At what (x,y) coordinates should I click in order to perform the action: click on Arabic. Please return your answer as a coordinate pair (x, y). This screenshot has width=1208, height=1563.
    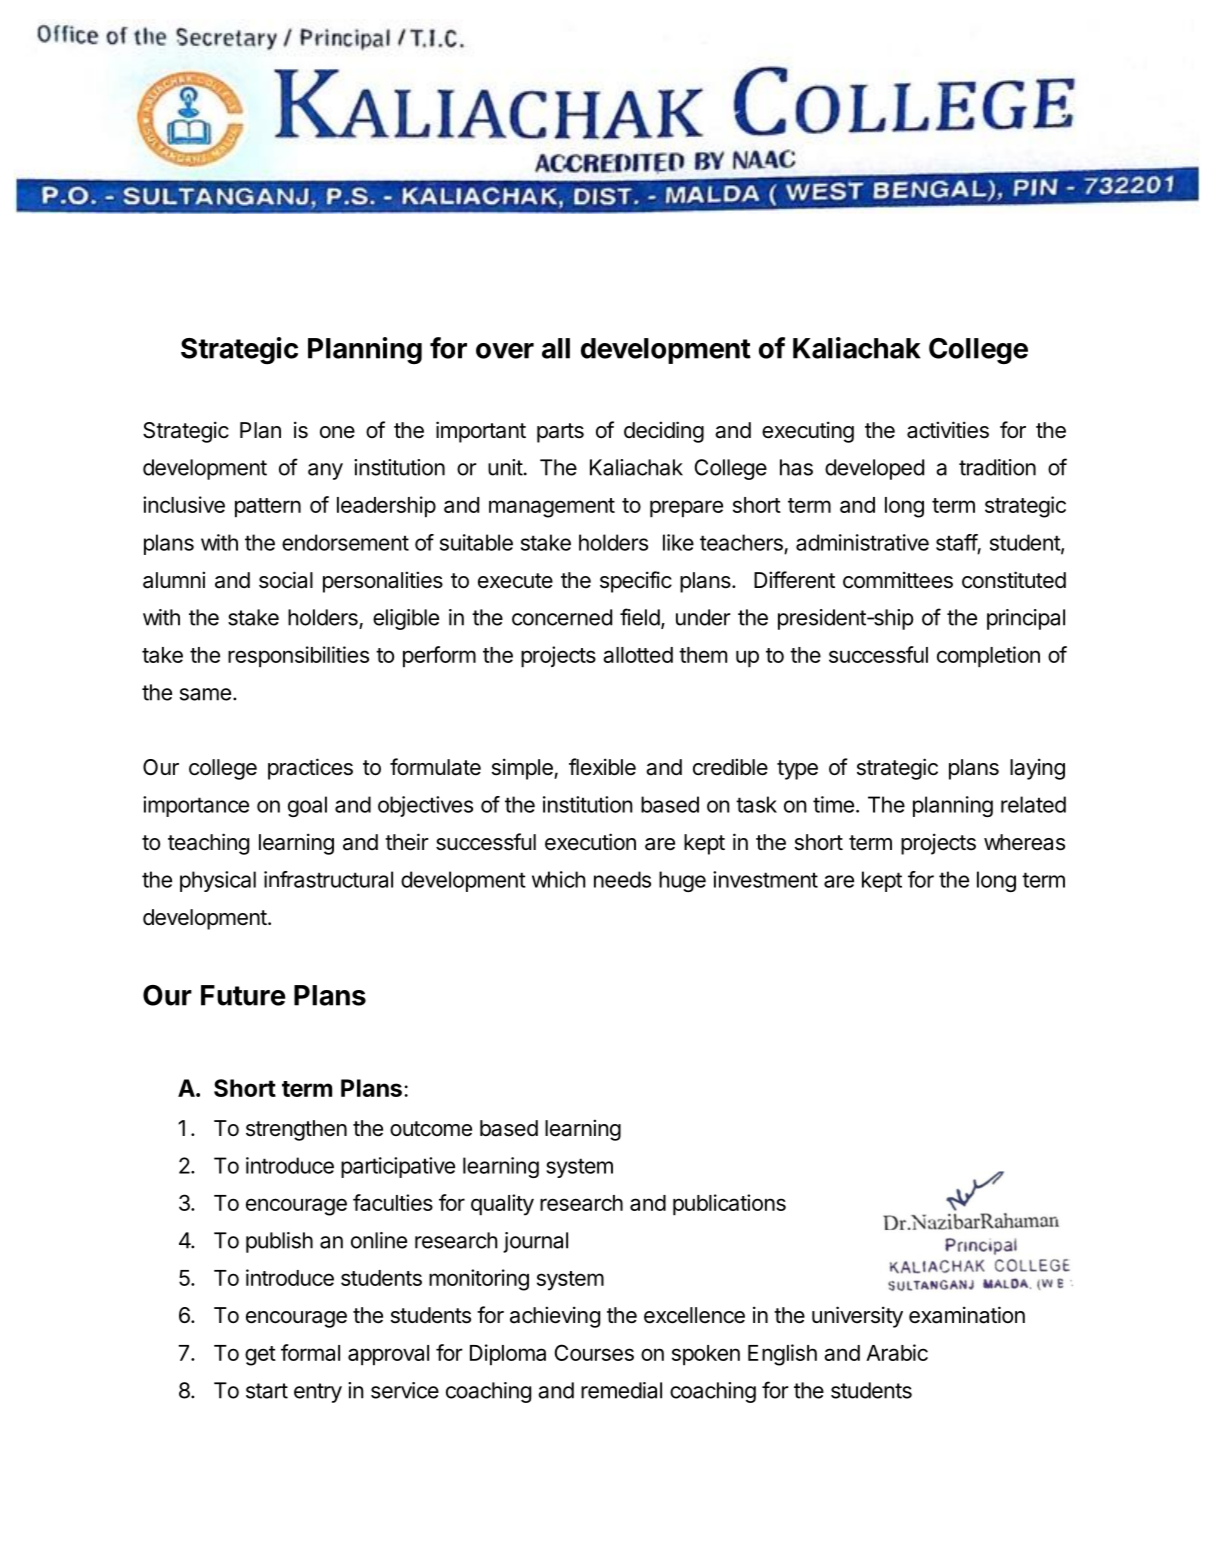
    Looking at the image, I should click on (897, 1352).
